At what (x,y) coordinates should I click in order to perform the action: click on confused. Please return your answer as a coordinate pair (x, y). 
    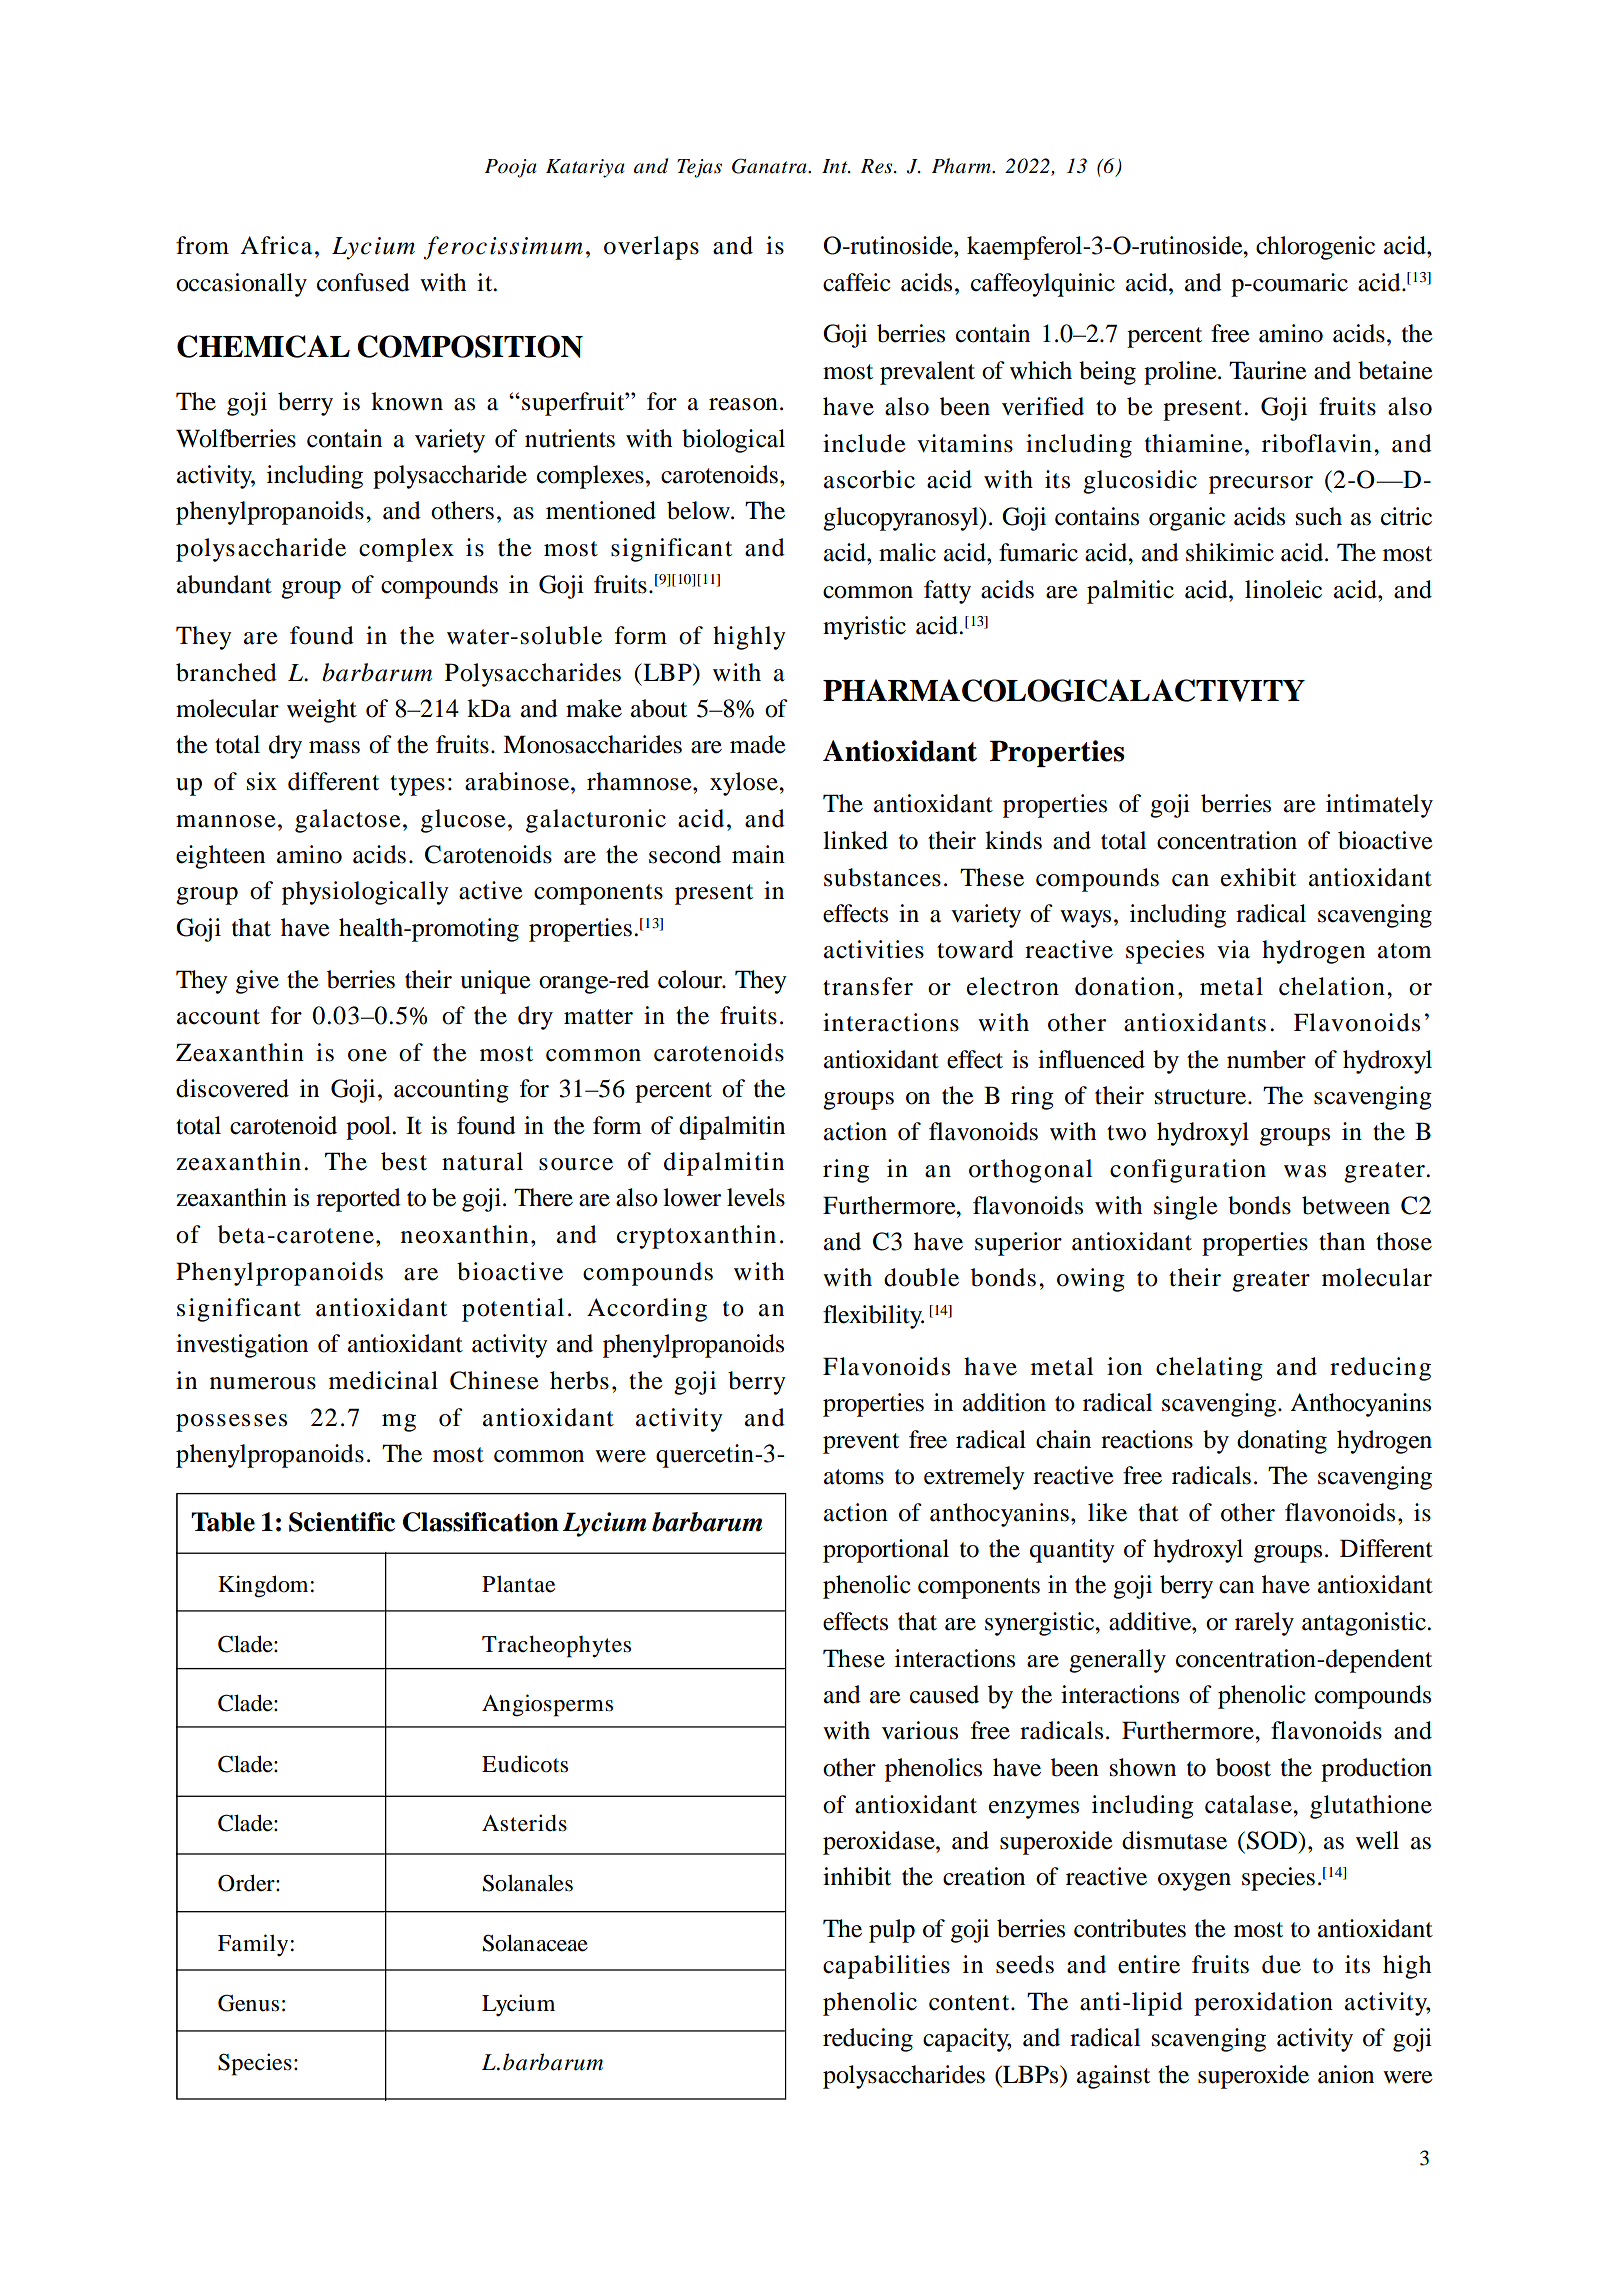
    Looking at the image, I should click on (363, 282).
